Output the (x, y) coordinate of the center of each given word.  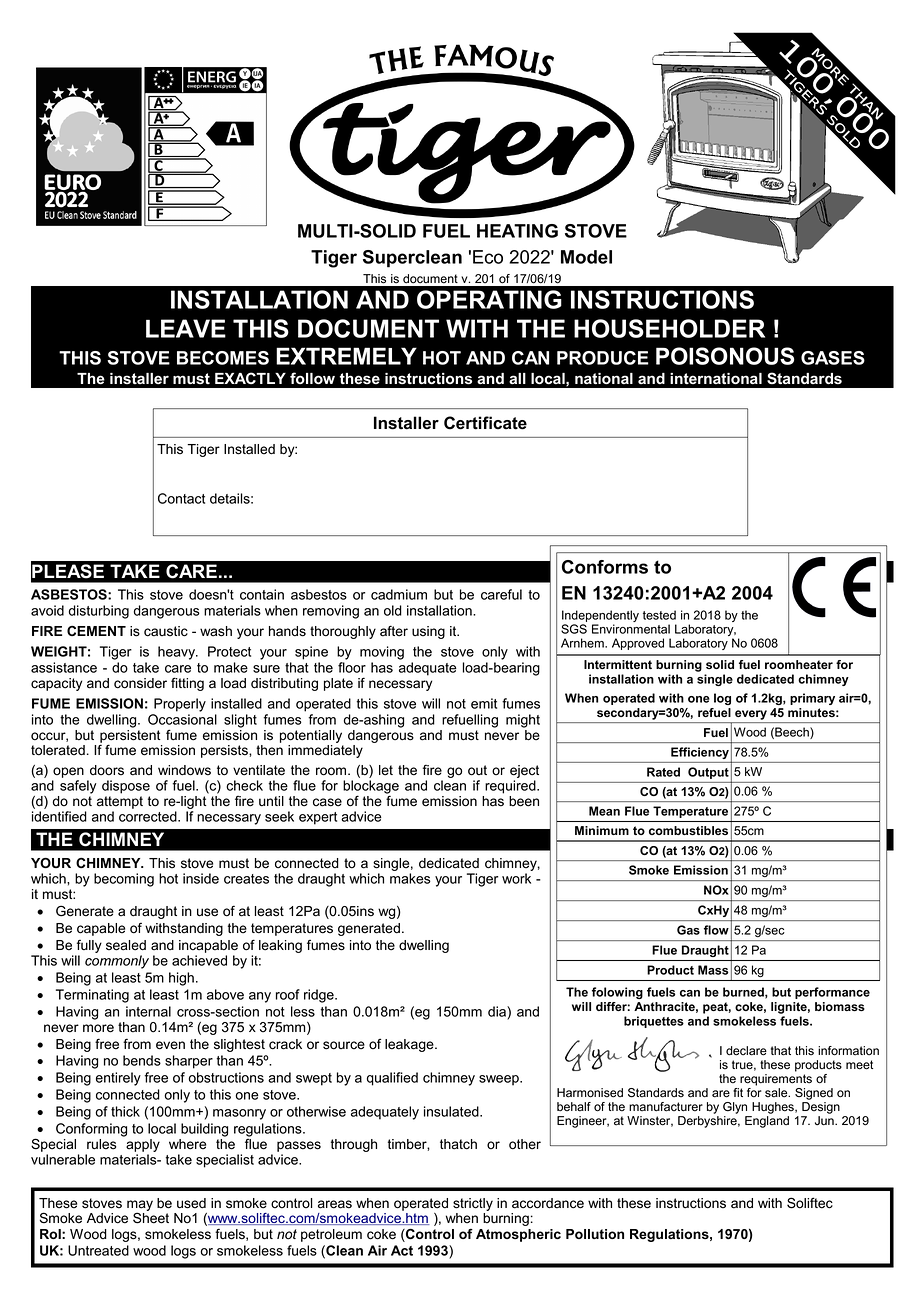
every (751, 715)
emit (484, 703)
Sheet (151, 1218)
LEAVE (186, 328)
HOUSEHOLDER (669, 328)
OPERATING (489, 299)
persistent (130, 737)
